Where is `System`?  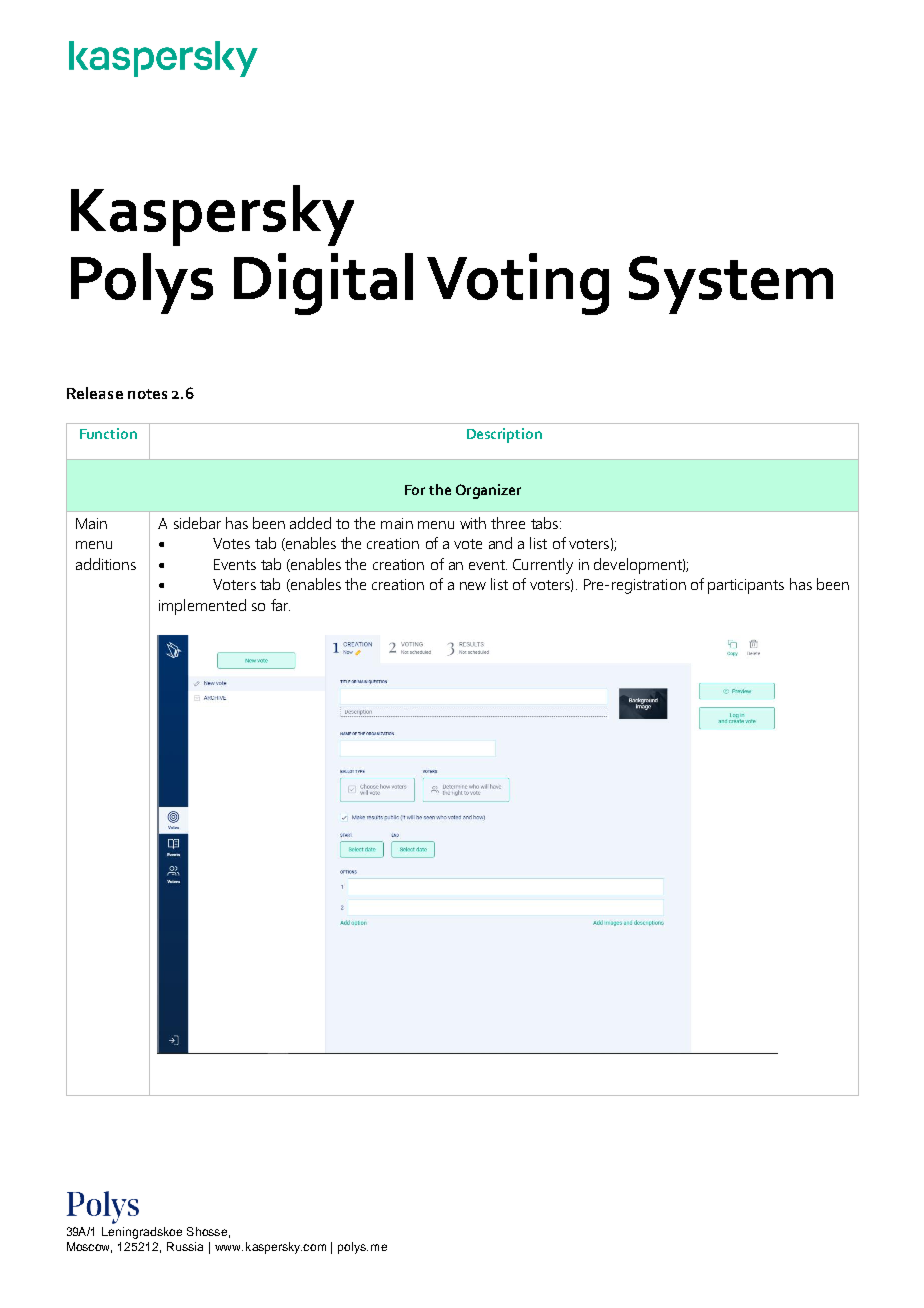
System is located at coordinates (731, 285).
